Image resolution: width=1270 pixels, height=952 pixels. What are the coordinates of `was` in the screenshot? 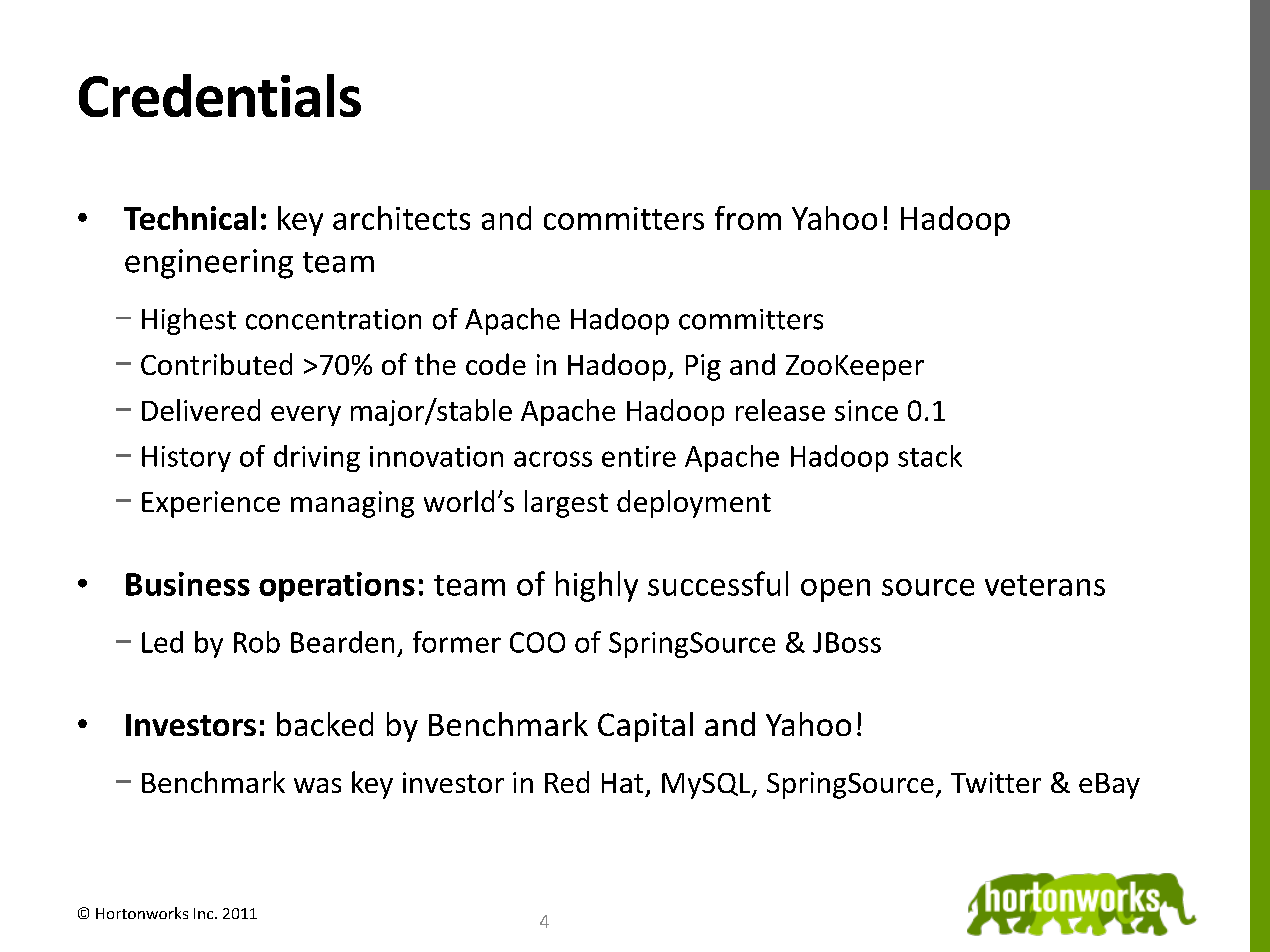 It's located at (317, 785).
